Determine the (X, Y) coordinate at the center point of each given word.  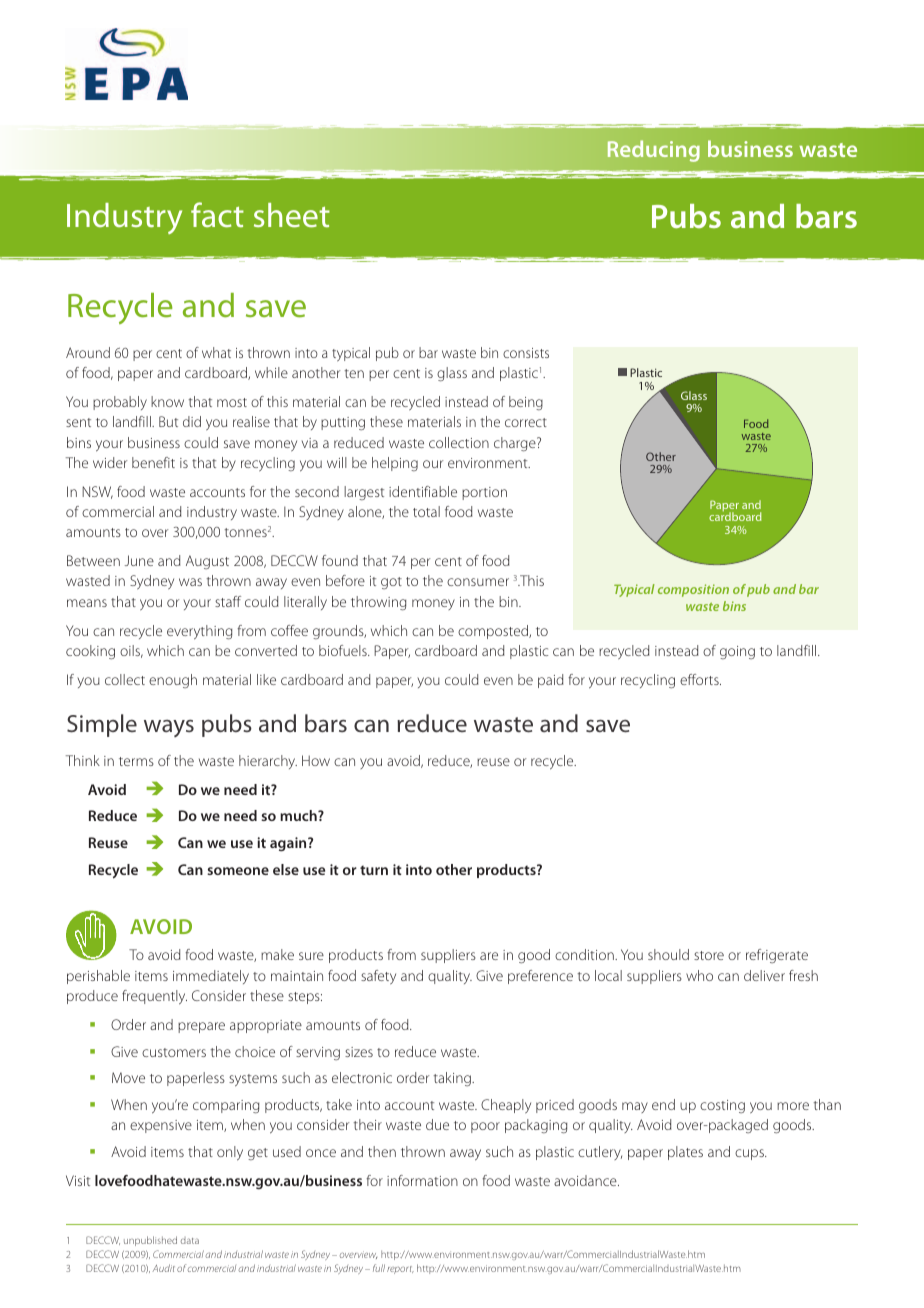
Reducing (654, 151)
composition (693, 590)
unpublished (150, 1241)
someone (238, 871)
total (426, 511)
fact (217, 215)
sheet (292, 215)
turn (374, 870)
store (709, 955)
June (139, 560)
